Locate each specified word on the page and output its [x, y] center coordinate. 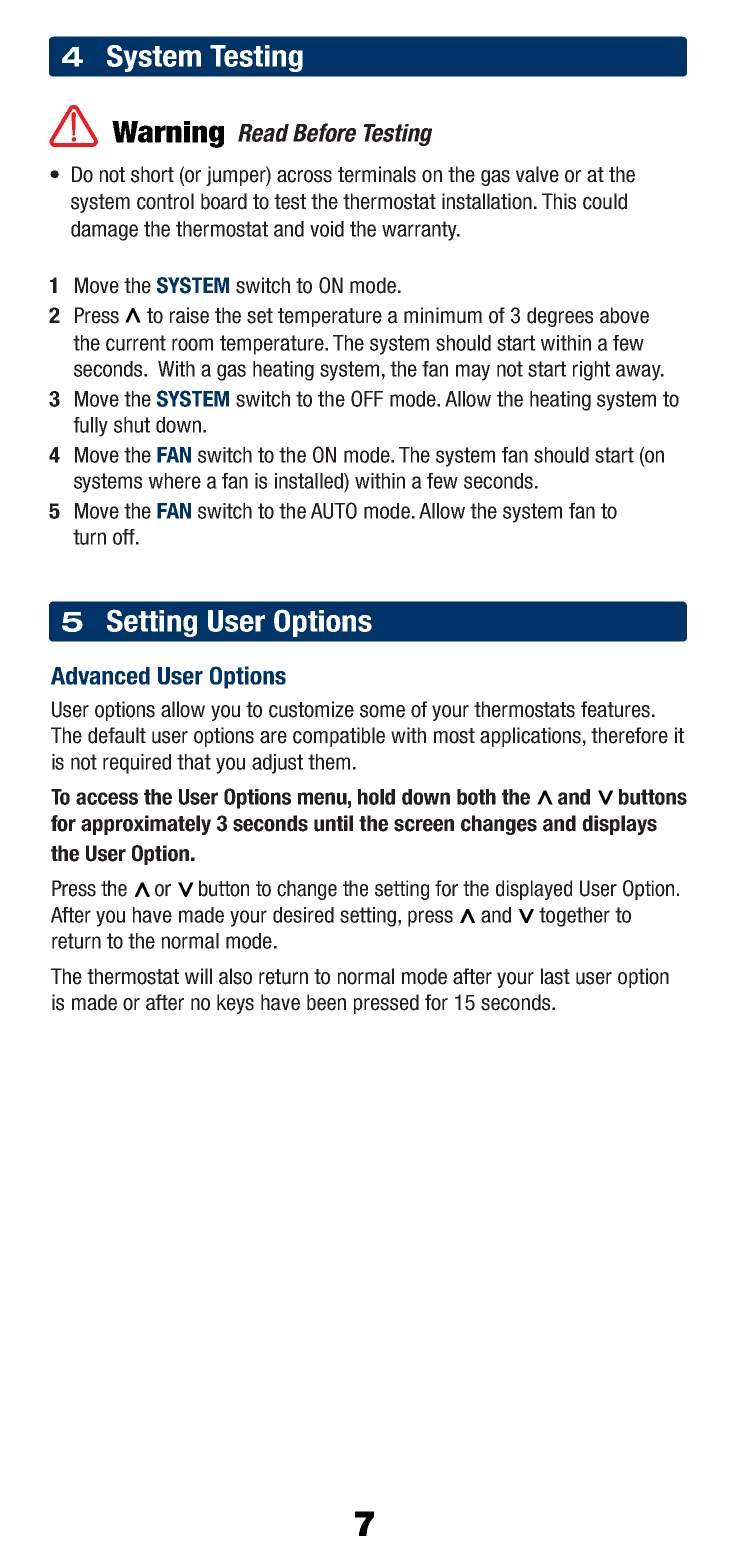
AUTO [334, 510]
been [326, 1002]
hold [376, 797]
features [615, 709]
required [137, 764]
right [591, 371]
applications [530, 737]
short [152, 174]
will [198, 976]
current [136, 343]
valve [537, 174]
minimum [443, 315]
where [175, 481]
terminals [377, 174]
